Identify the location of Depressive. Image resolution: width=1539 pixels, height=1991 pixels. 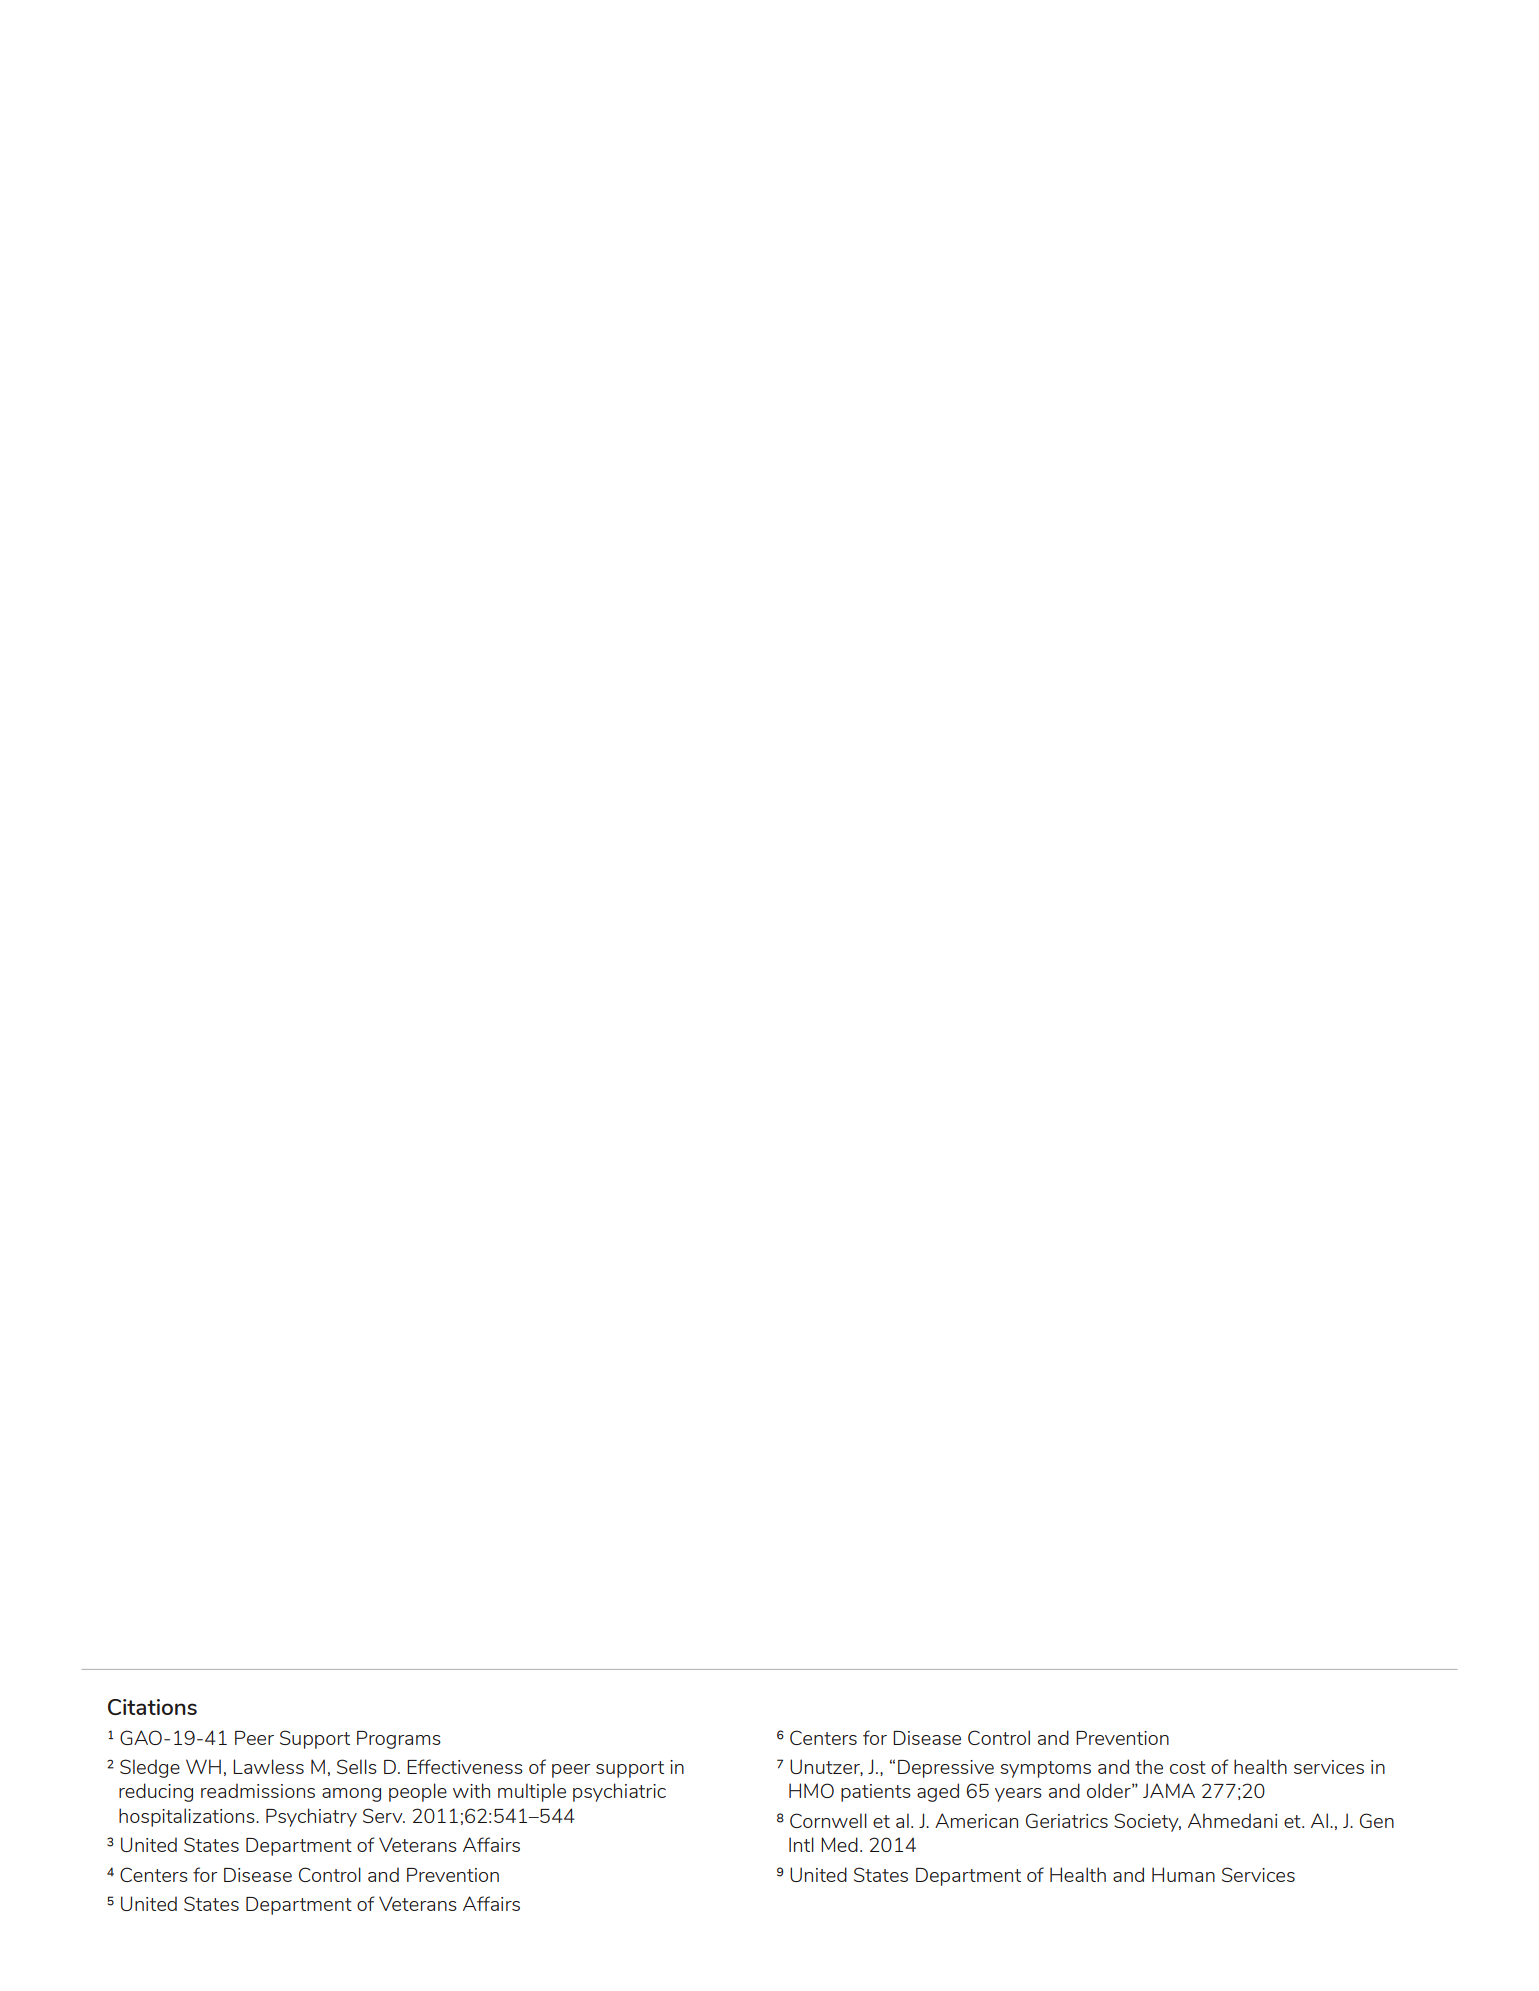
(946, 1769).
